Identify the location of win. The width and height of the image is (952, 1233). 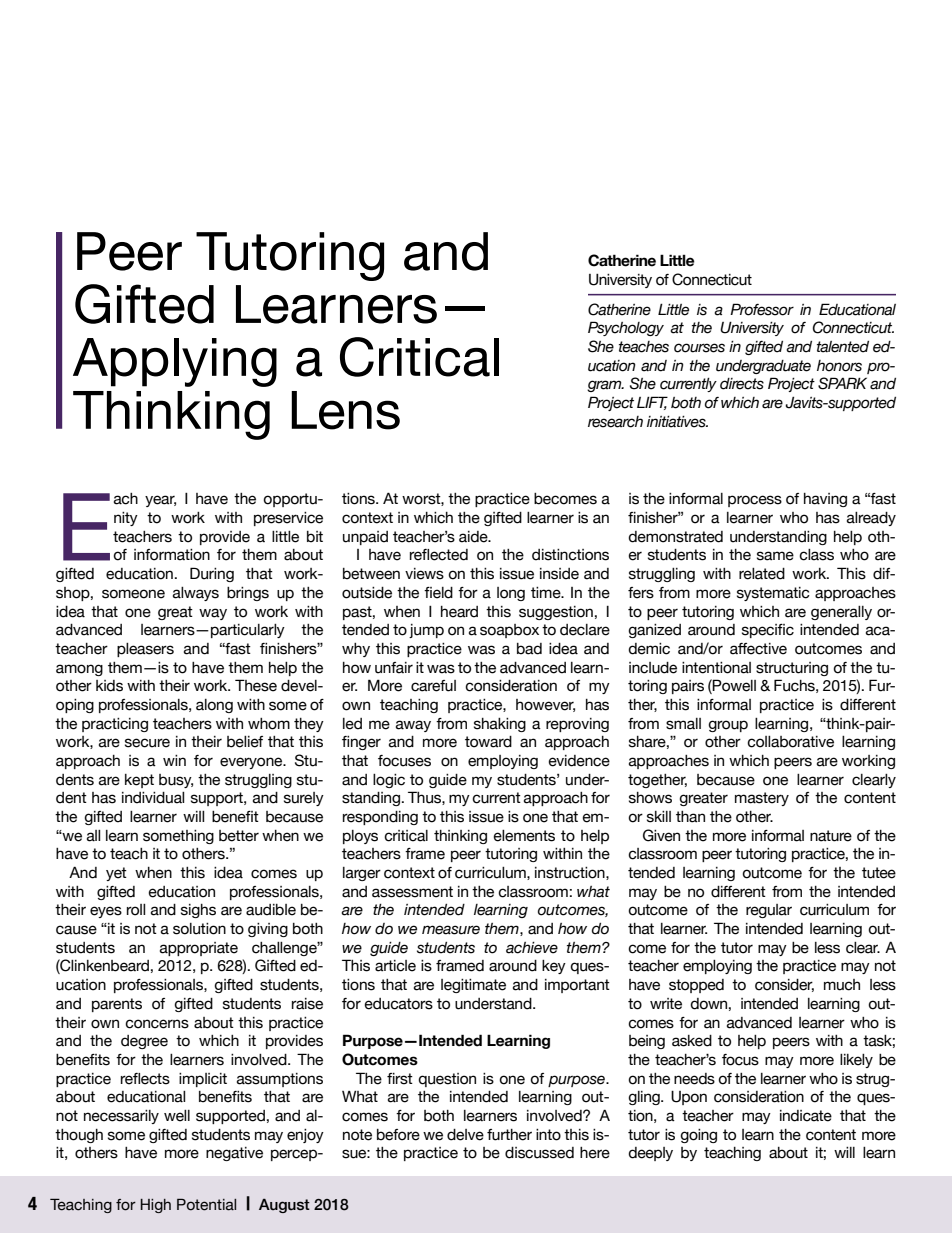
(174, 760).
